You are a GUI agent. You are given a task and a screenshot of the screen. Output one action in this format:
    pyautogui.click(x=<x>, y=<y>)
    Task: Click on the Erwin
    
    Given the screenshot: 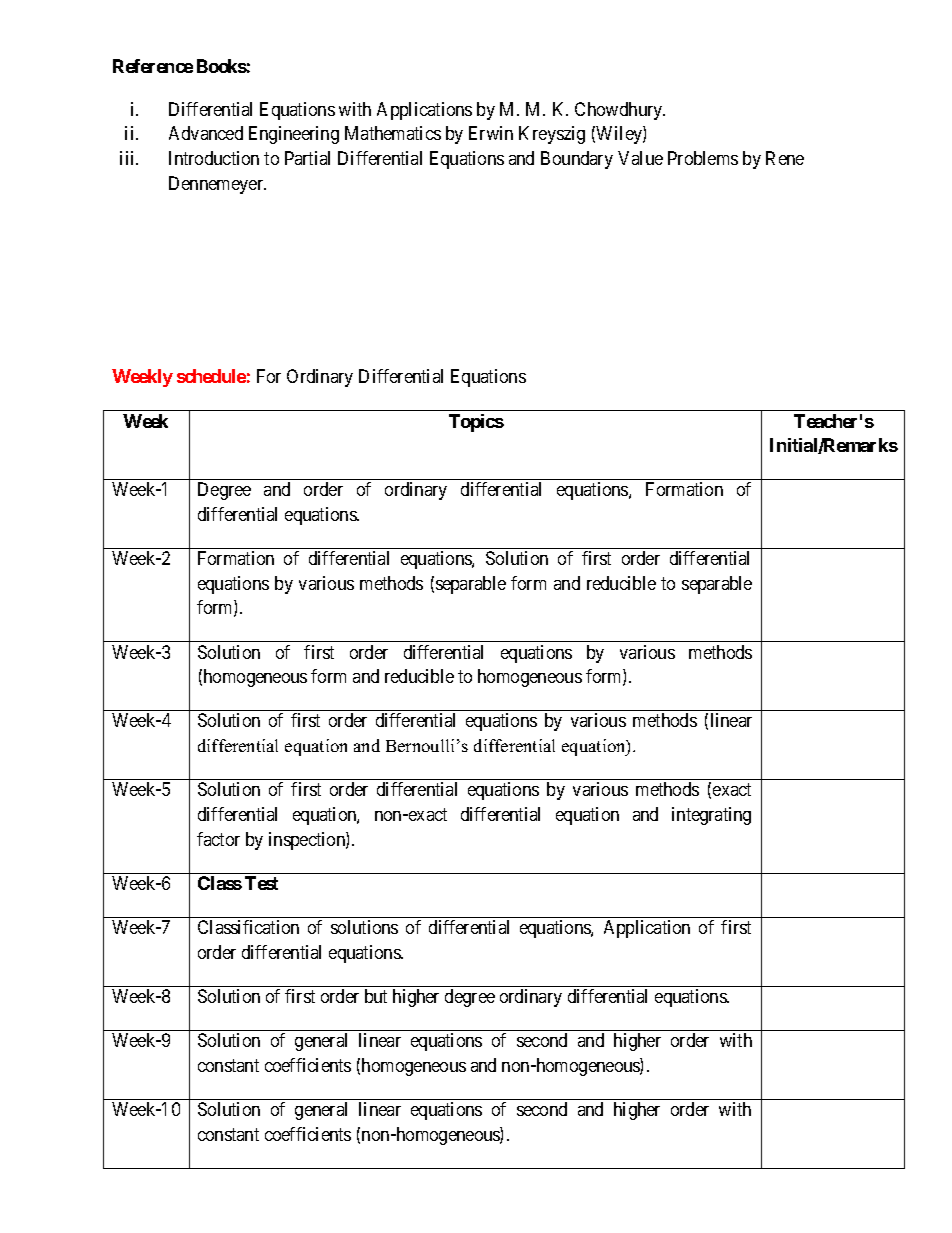 What is the action you would take?
    pyautogui.click(x=491, y=133)
